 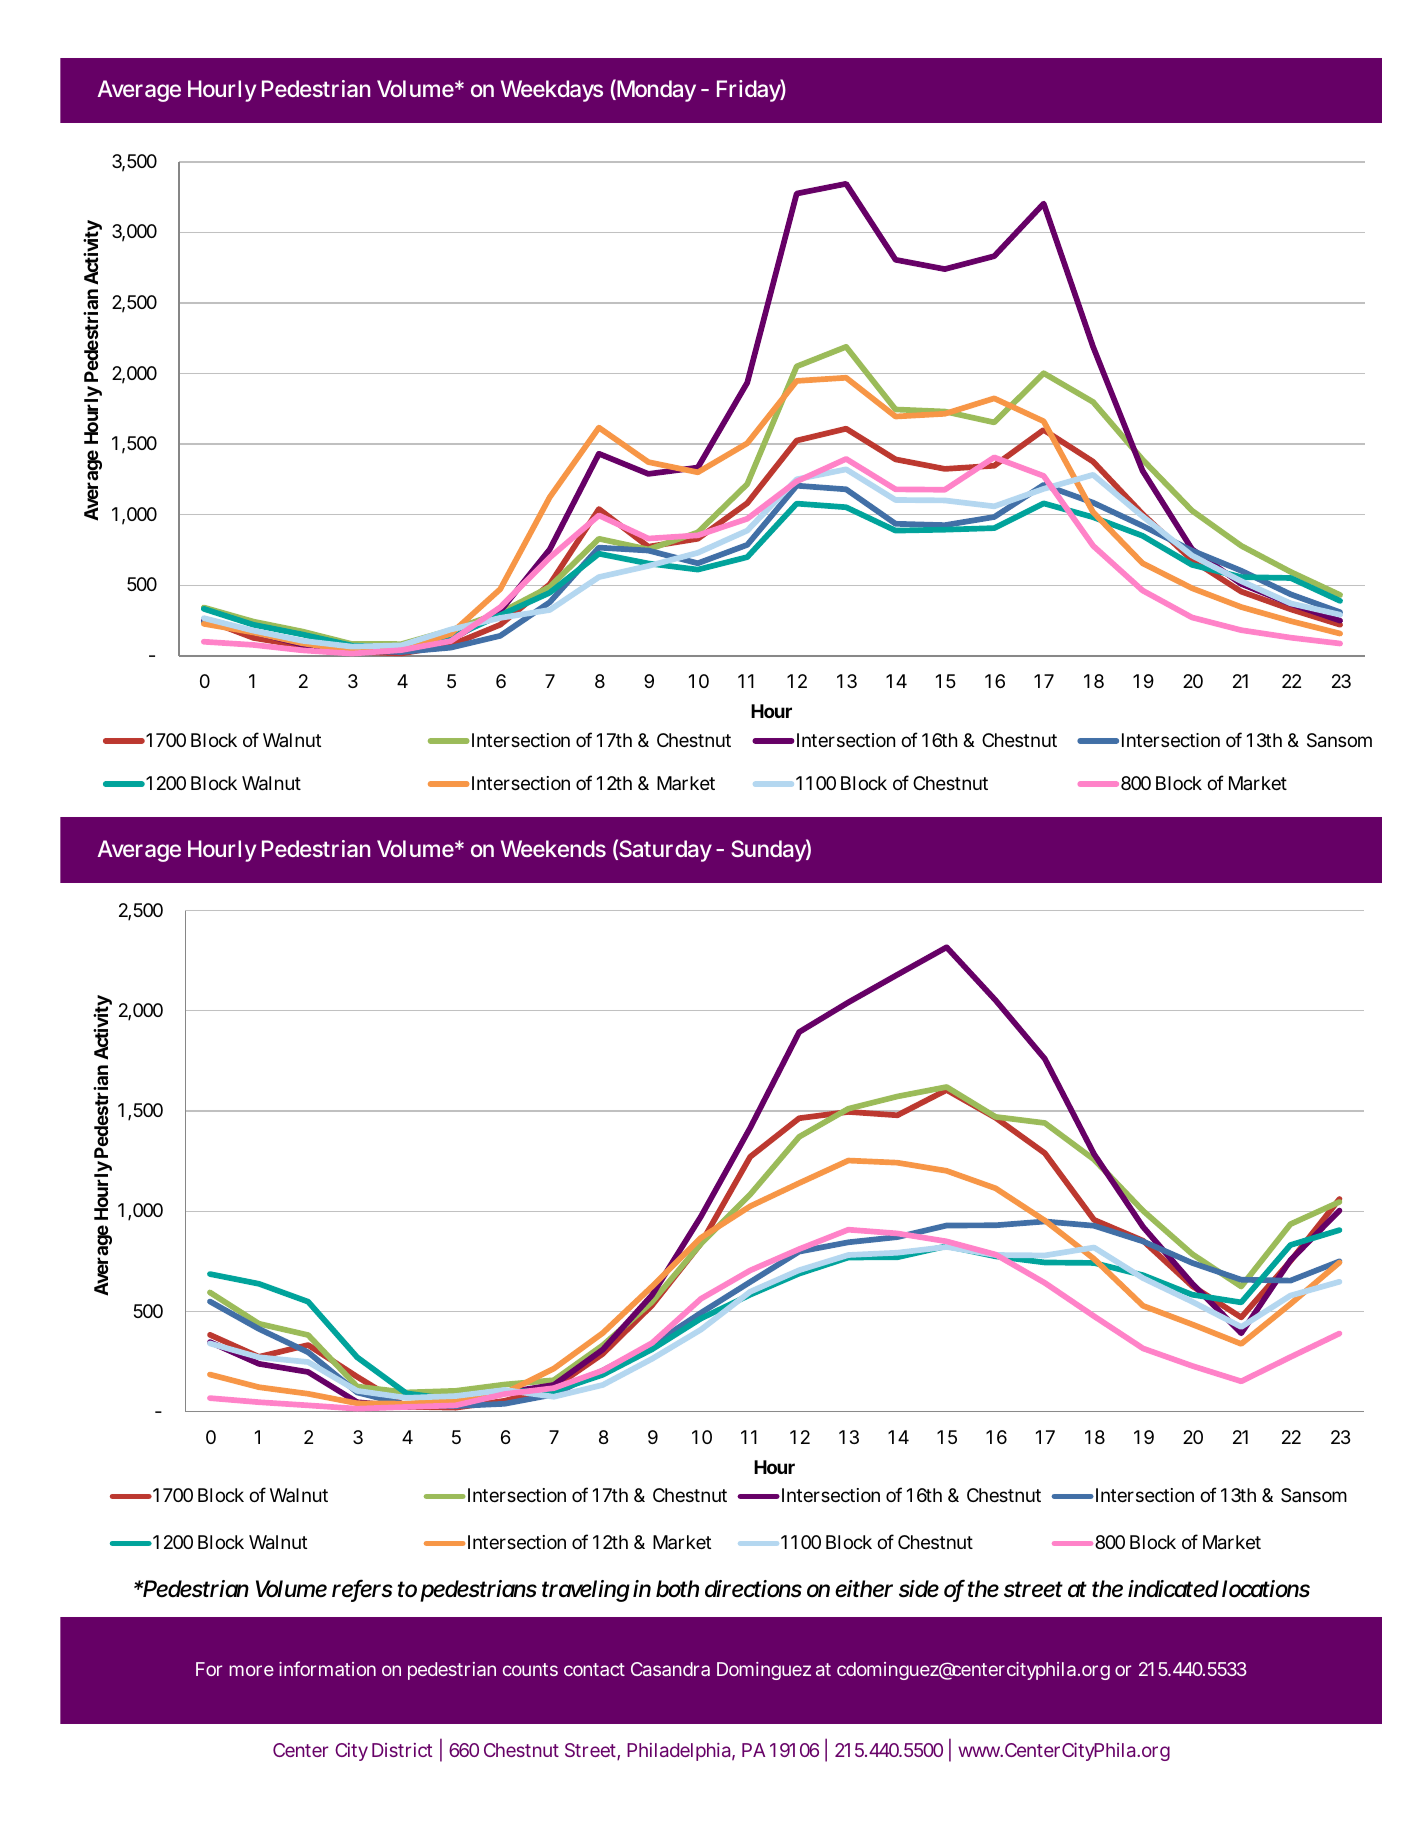 What do you see at coordinates (327, 1668) in the screenshot?
I see `information` at bounding box center [327, 1668].
